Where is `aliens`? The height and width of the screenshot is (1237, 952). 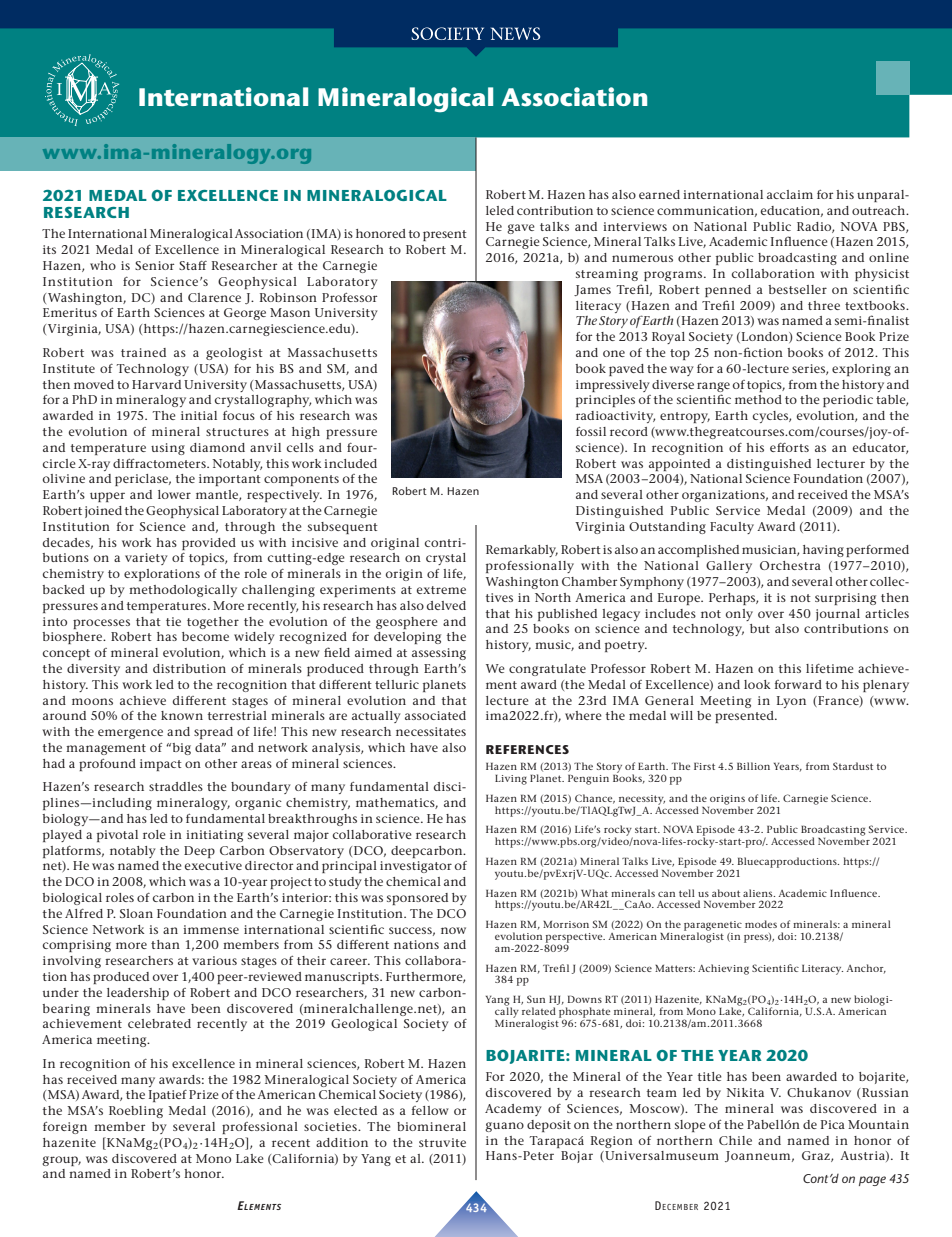 aliens is located at coordinates (759, 893).
